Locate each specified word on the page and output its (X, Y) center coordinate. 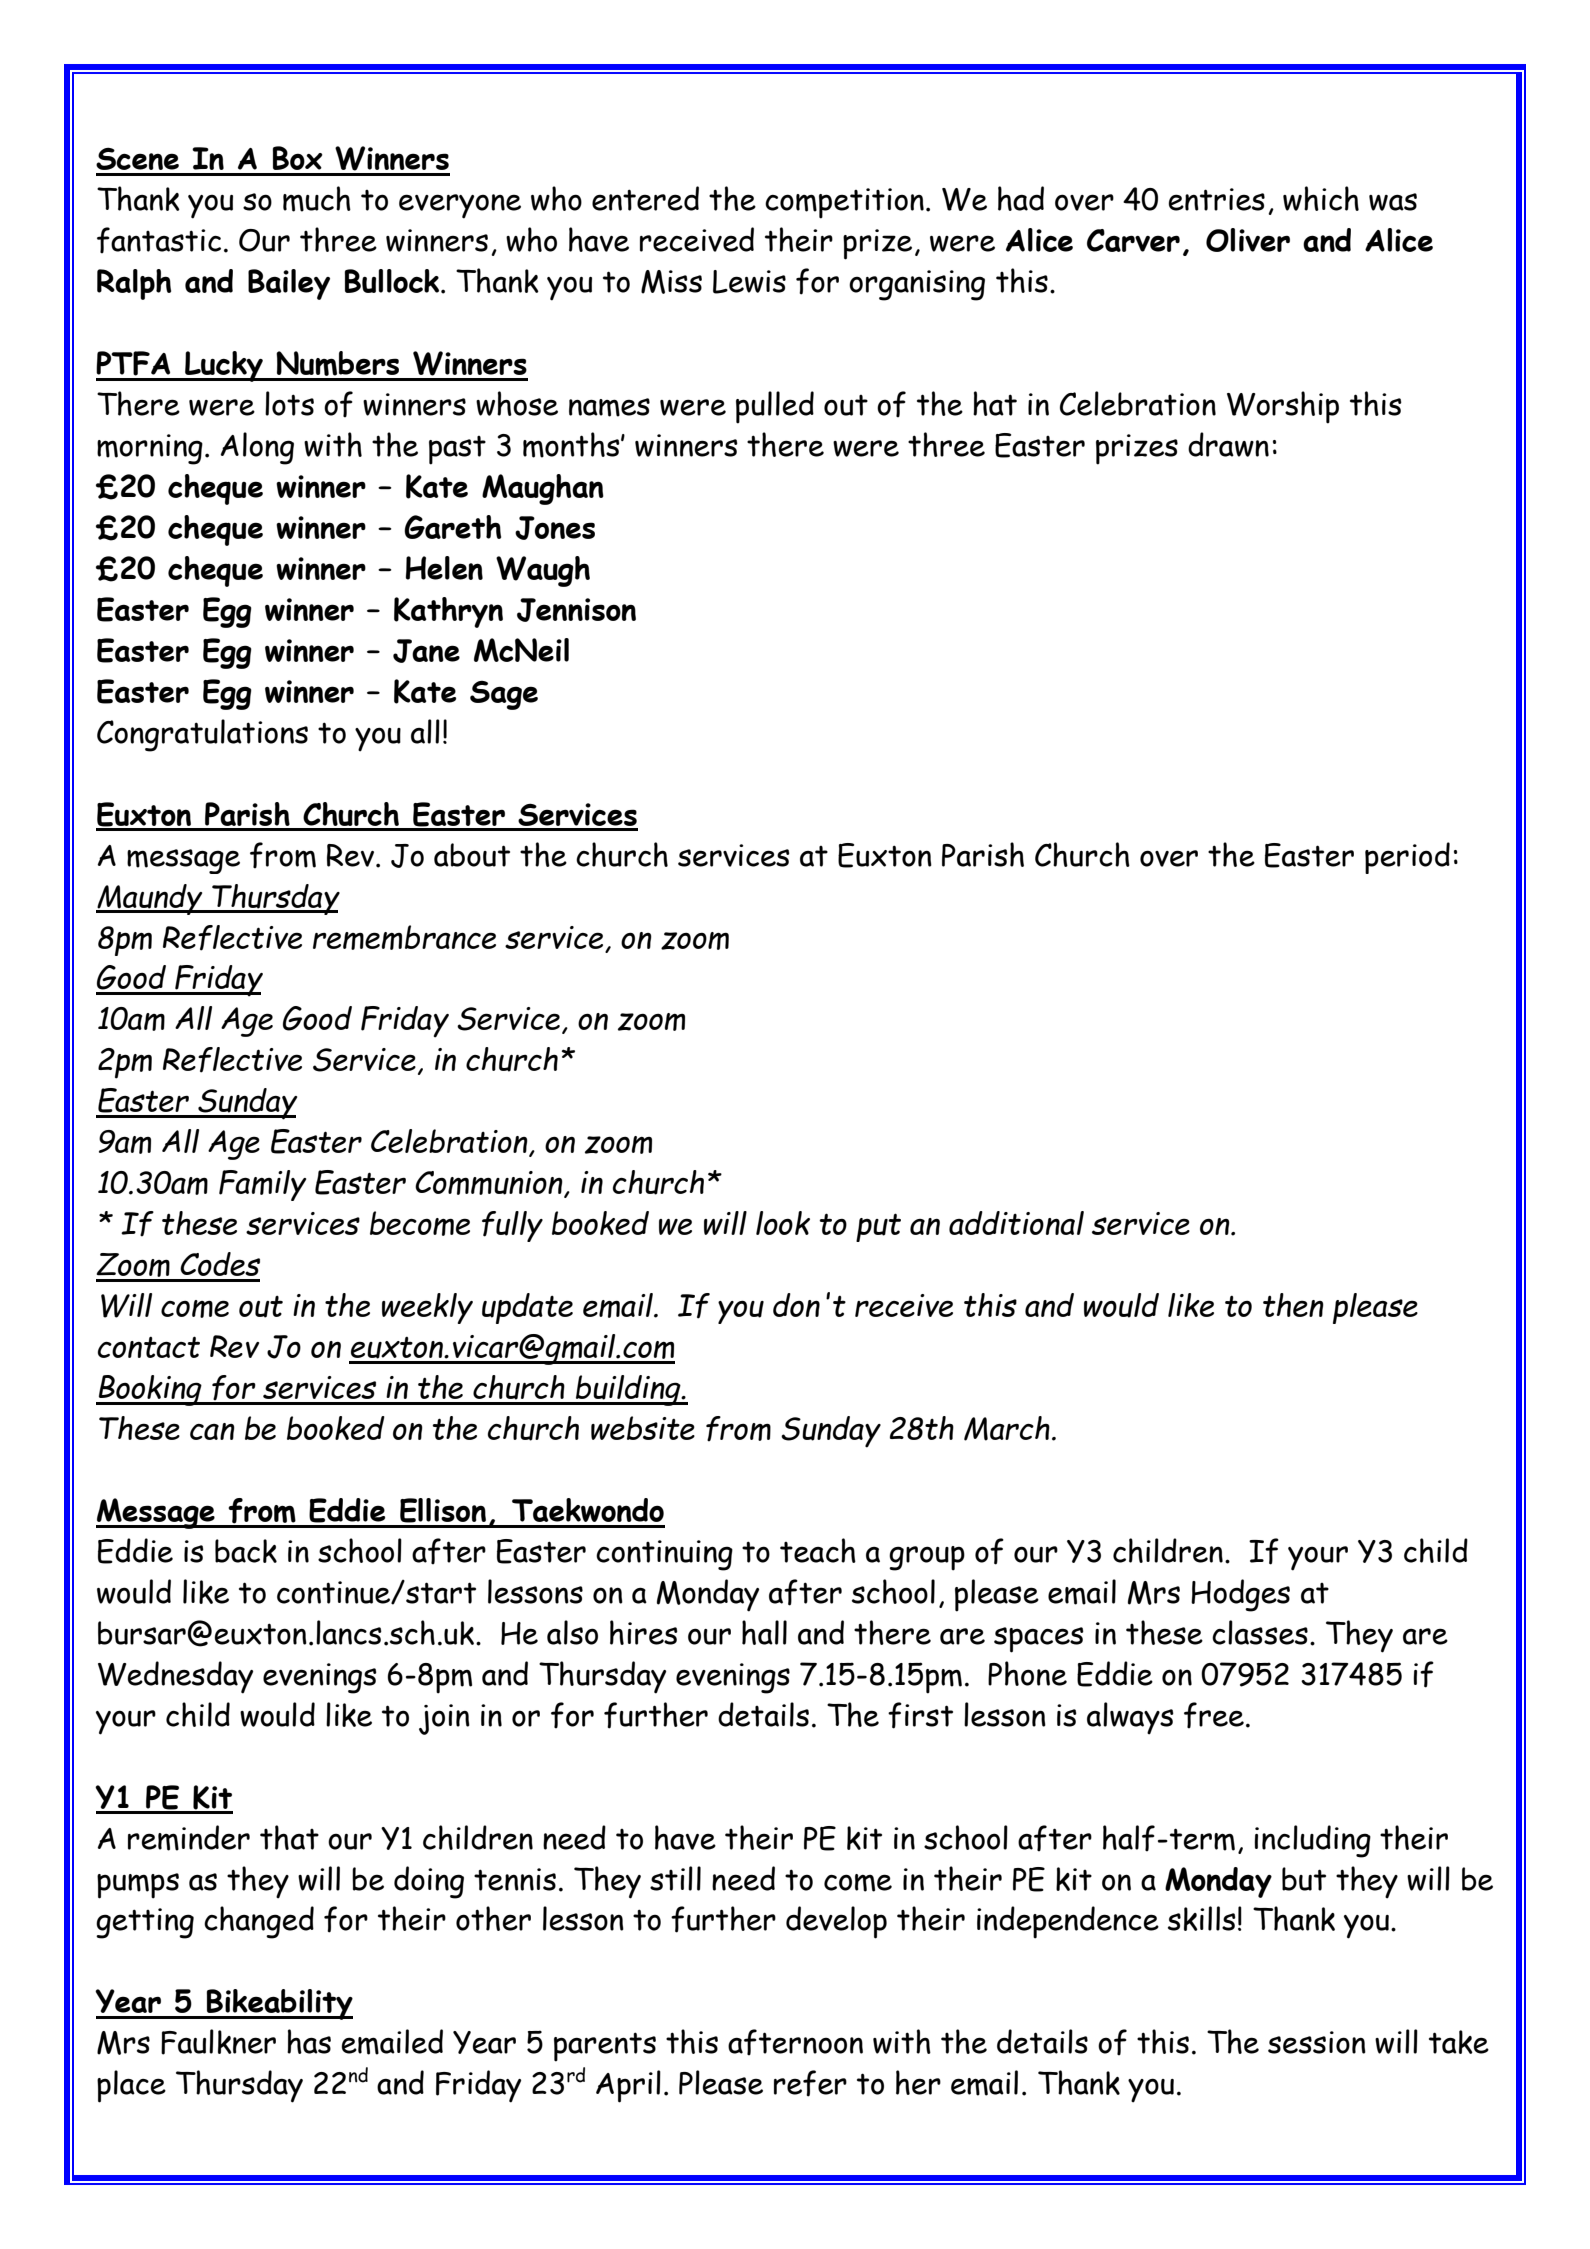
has (309, 2041)
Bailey (289, 284)
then (1293, 1305)
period (1407, 858)
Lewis (749, 282)
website (643, 1428)
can (212, 1431)
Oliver (1248, 240)
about (472, 855)
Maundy (150, 899)
